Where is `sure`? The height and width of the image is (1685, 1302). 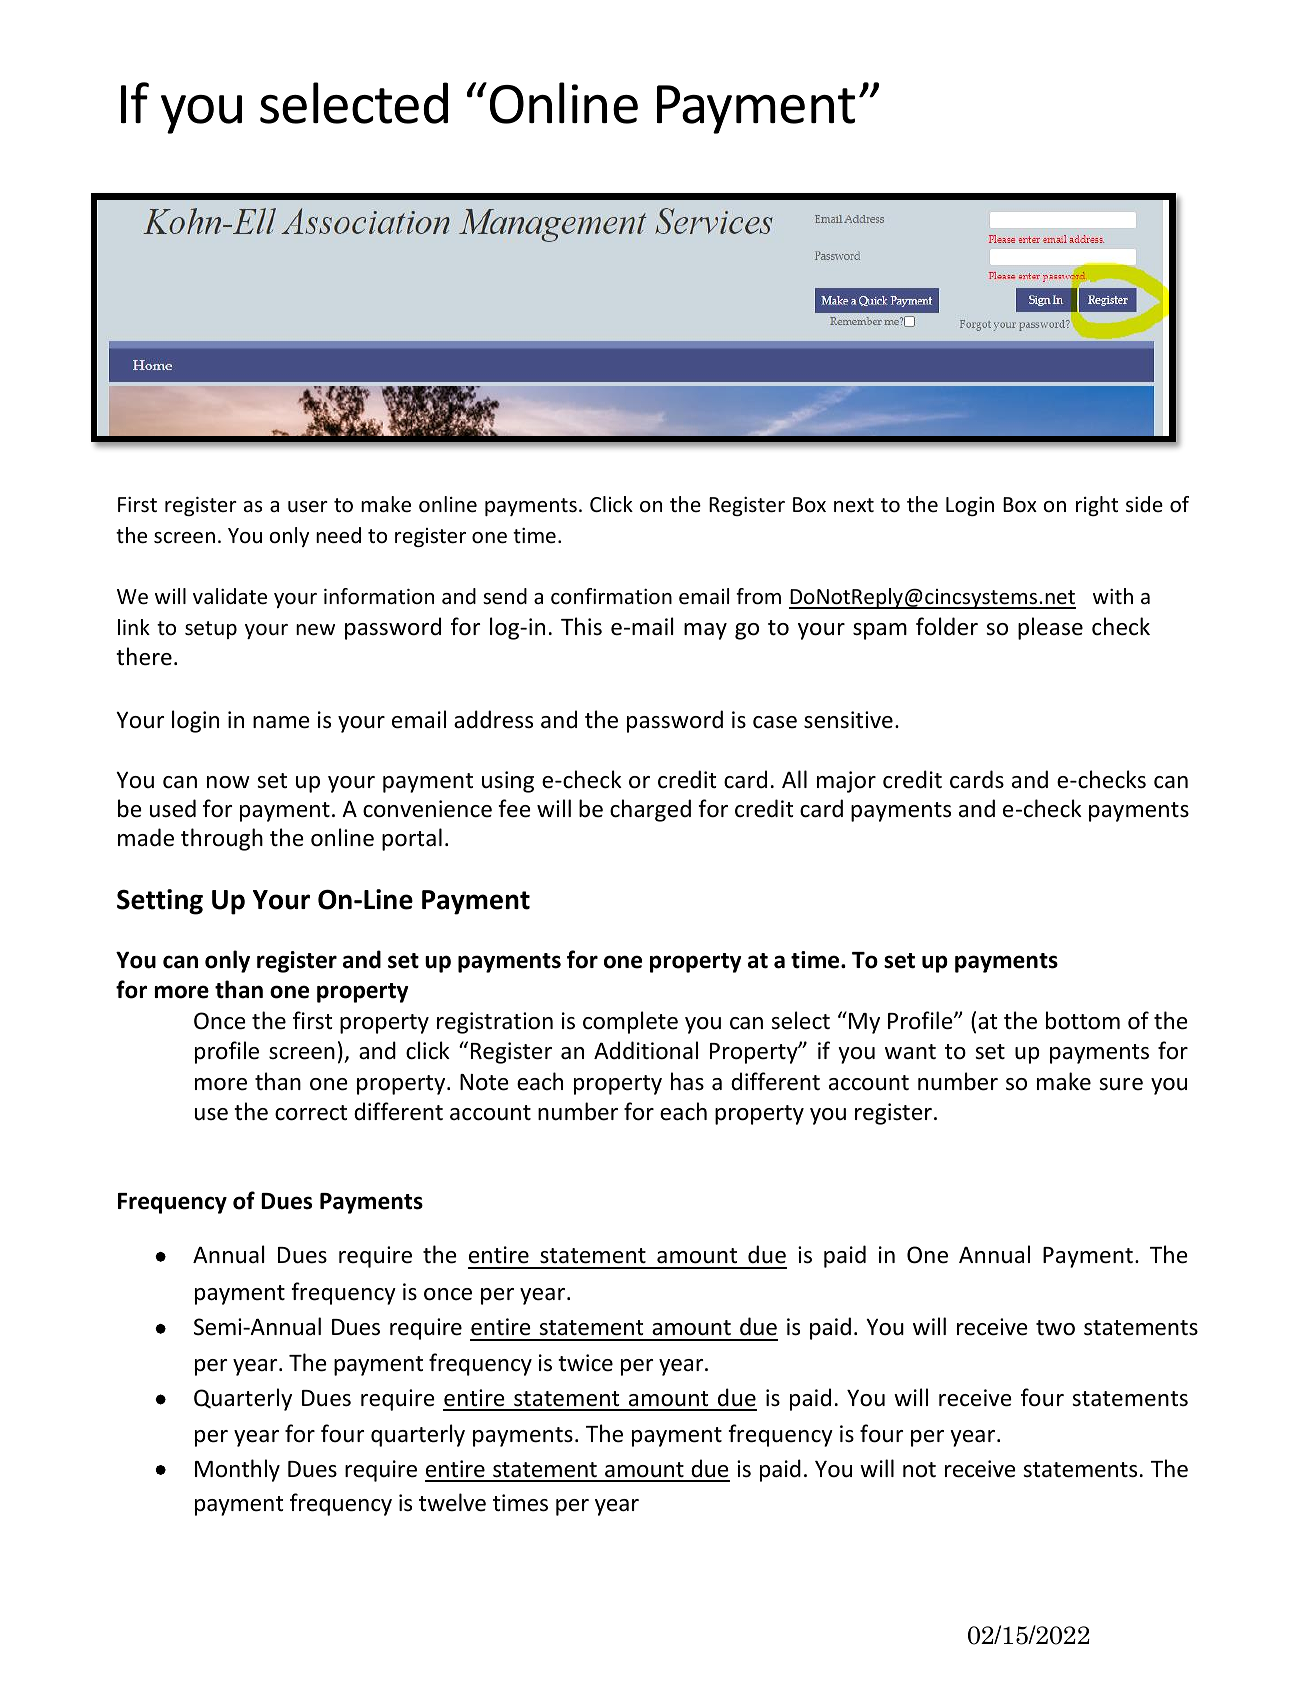 sure is located at coordinates (1121, 1084).
